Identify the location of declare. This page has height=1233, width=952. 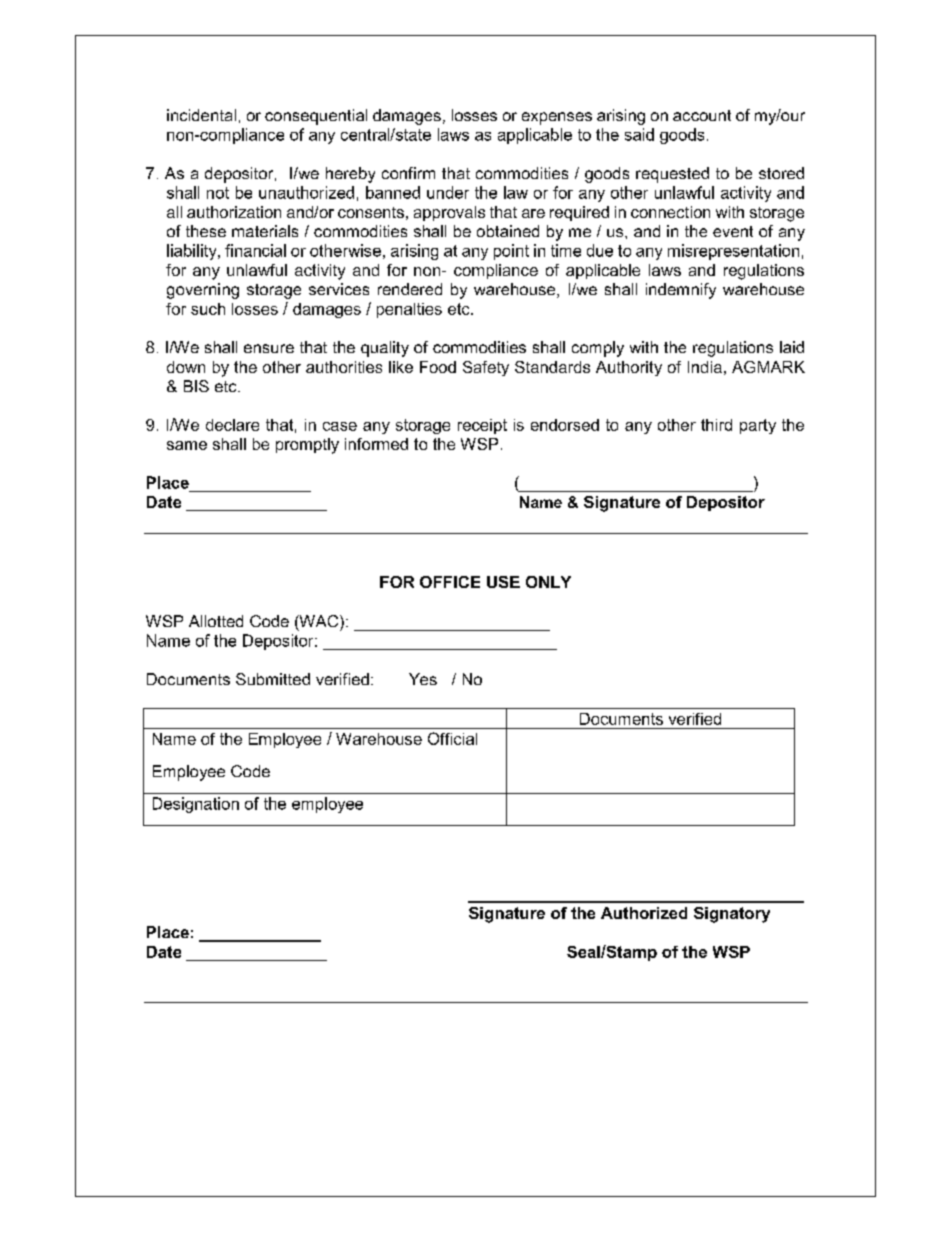
(232, 425).
